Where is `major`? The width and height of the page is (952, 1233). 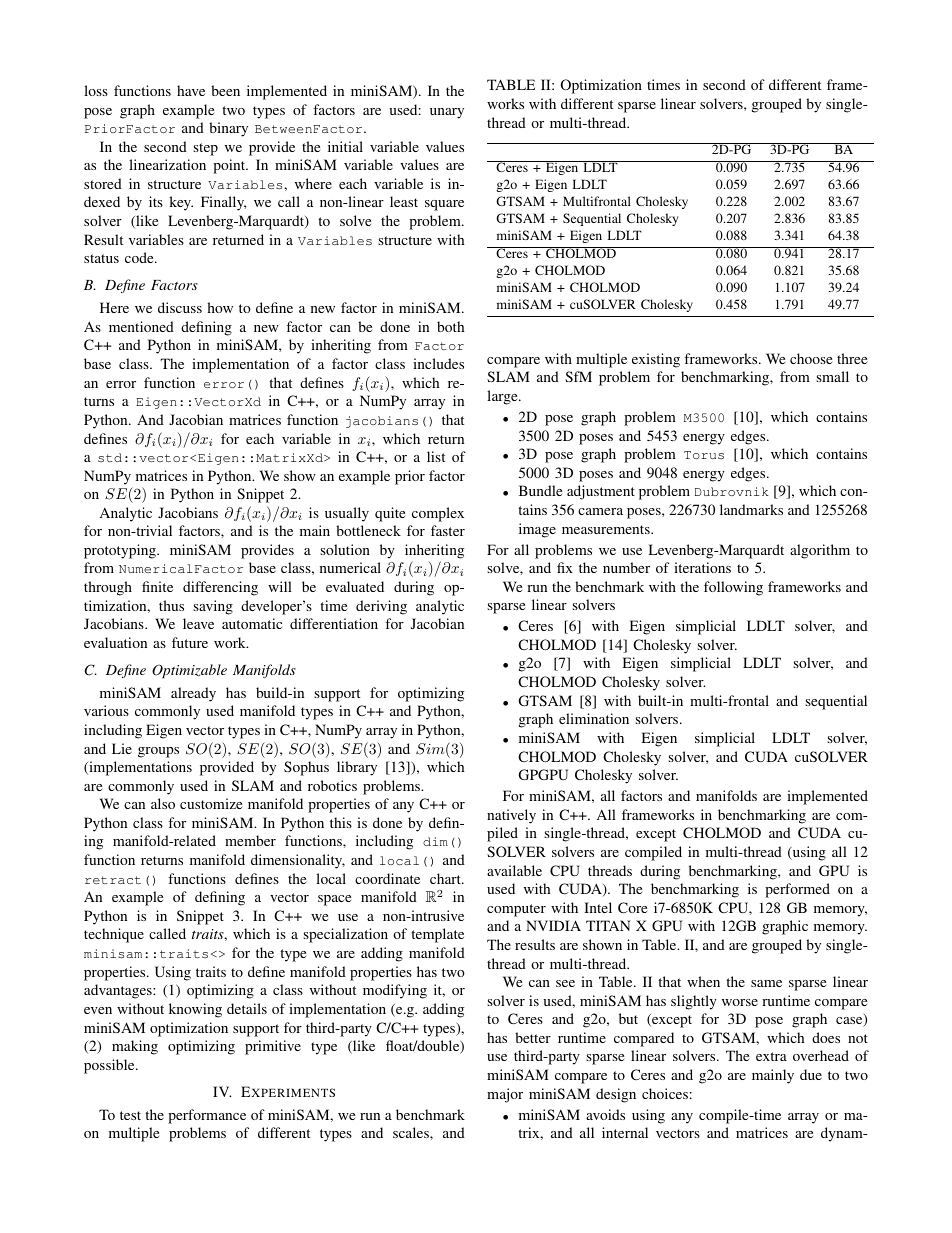 major is located at coordinates (505, 1095).
